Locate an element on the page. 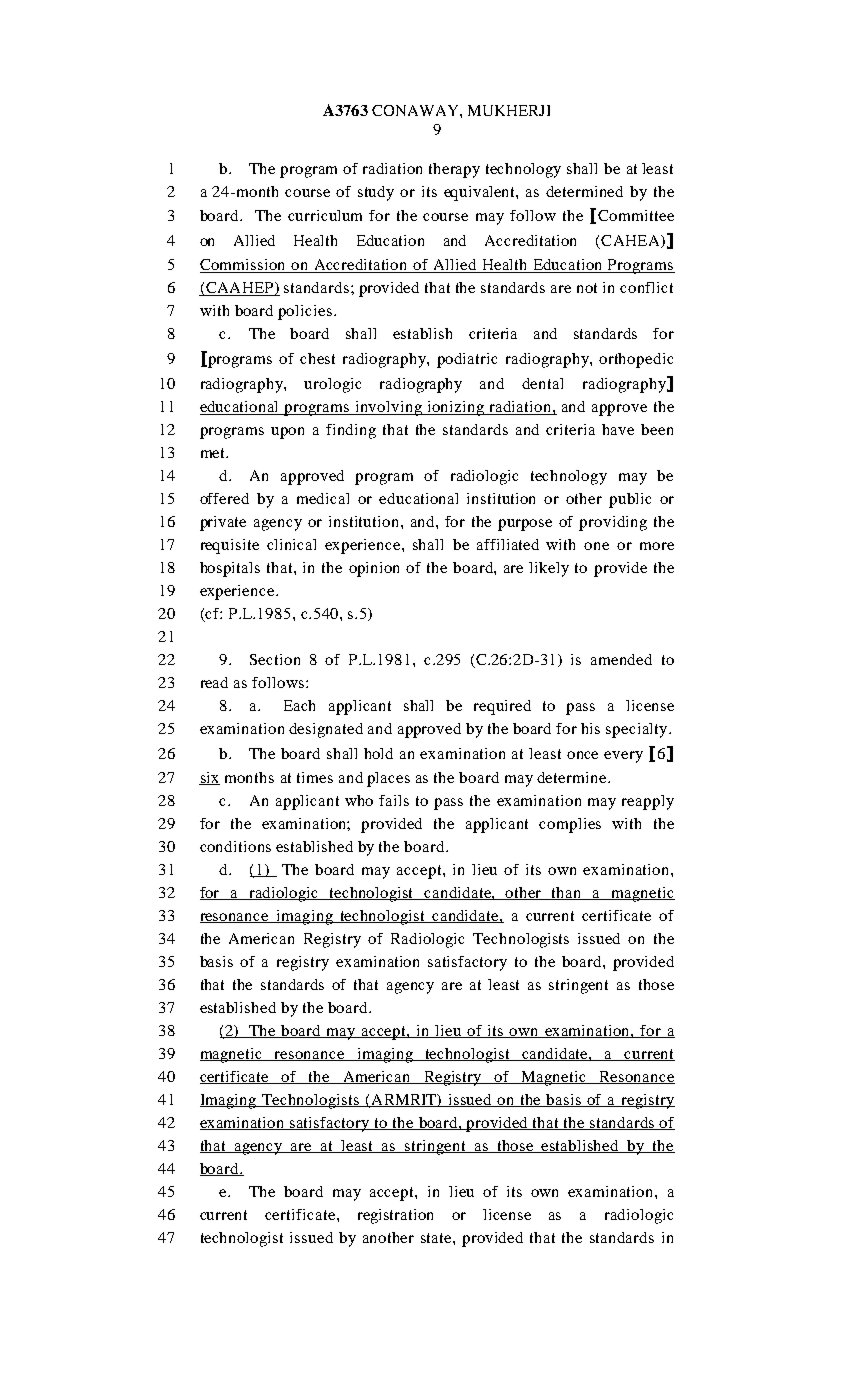 The image size is (849, 1400). therapy is located at coordinates (454, 170).
